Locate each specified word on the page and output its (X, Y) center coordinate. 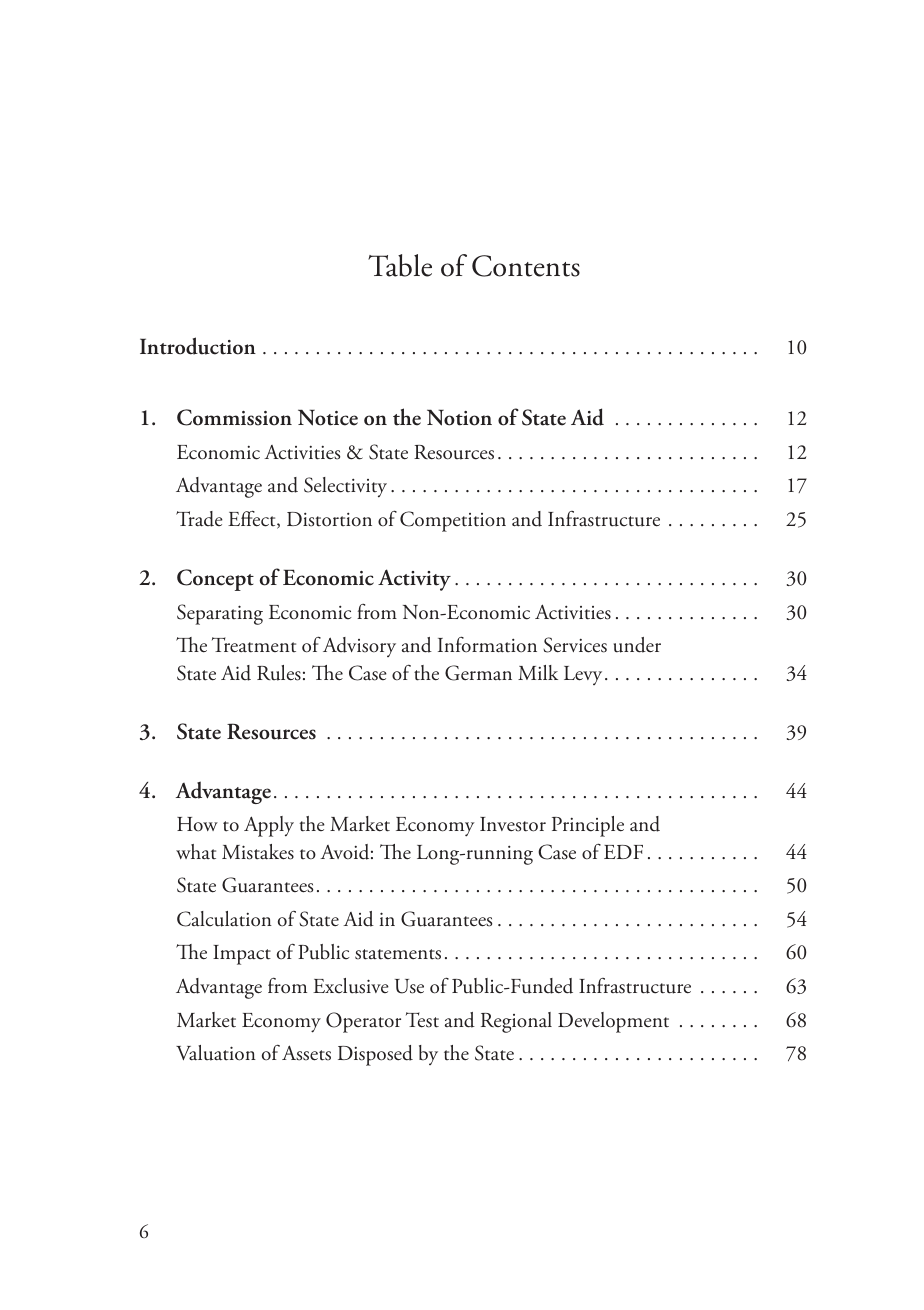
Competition (453, 521)
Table (400, 265)
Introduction (198, 346)
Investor (513, 824)
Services (575, 645)
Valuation (216, 1053)
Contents (526, 266)
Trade (199, 519)
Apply (269, 826)
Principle (588, 826)
